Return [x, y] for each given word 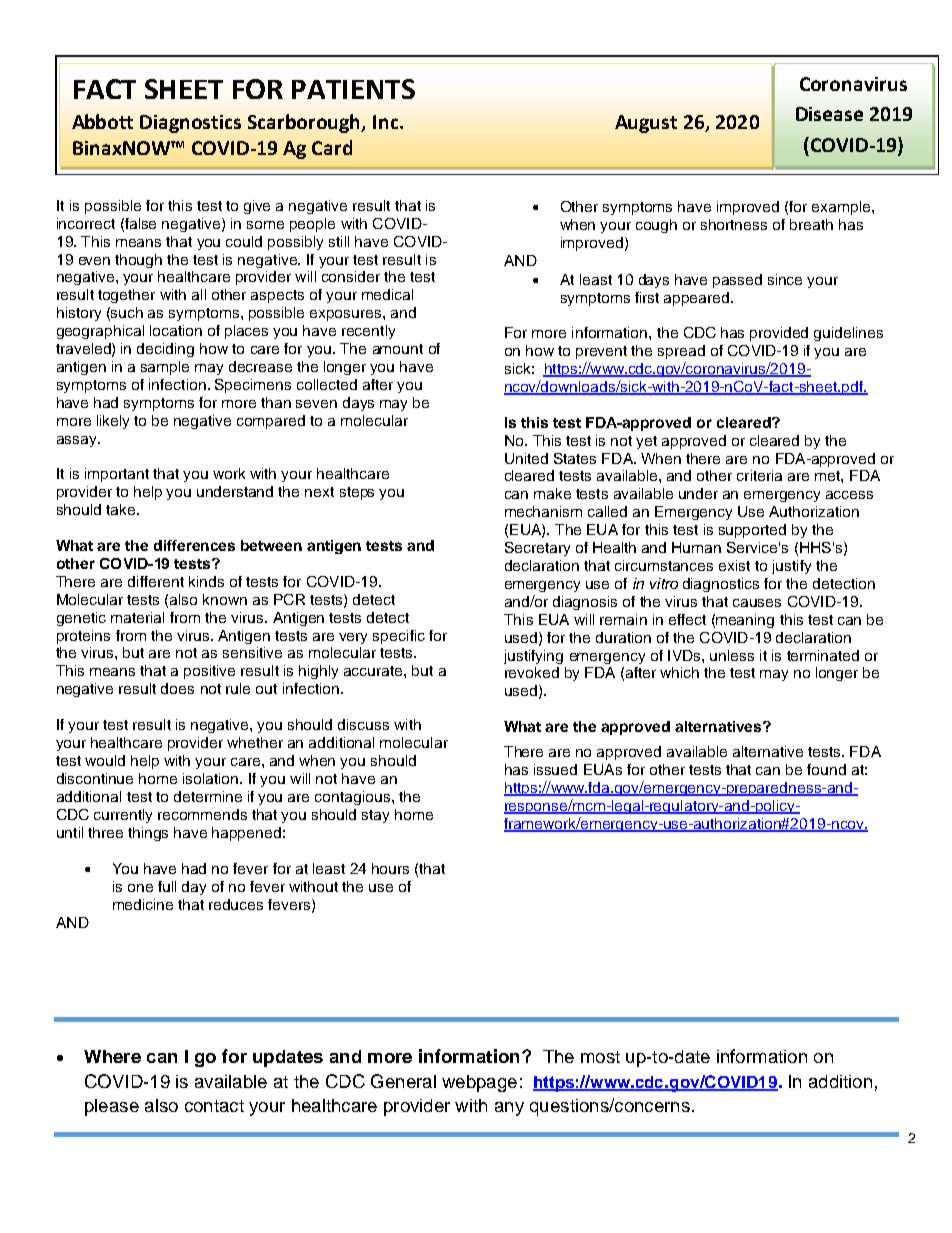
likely [113, 422]
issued [555, 769]
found [826, 769]
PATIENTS [353, 89]
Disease [829, 114]
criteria [759, 475]
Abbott [102, 121]
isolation [212, 778]
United [526, 458]
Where [112, 1056]
